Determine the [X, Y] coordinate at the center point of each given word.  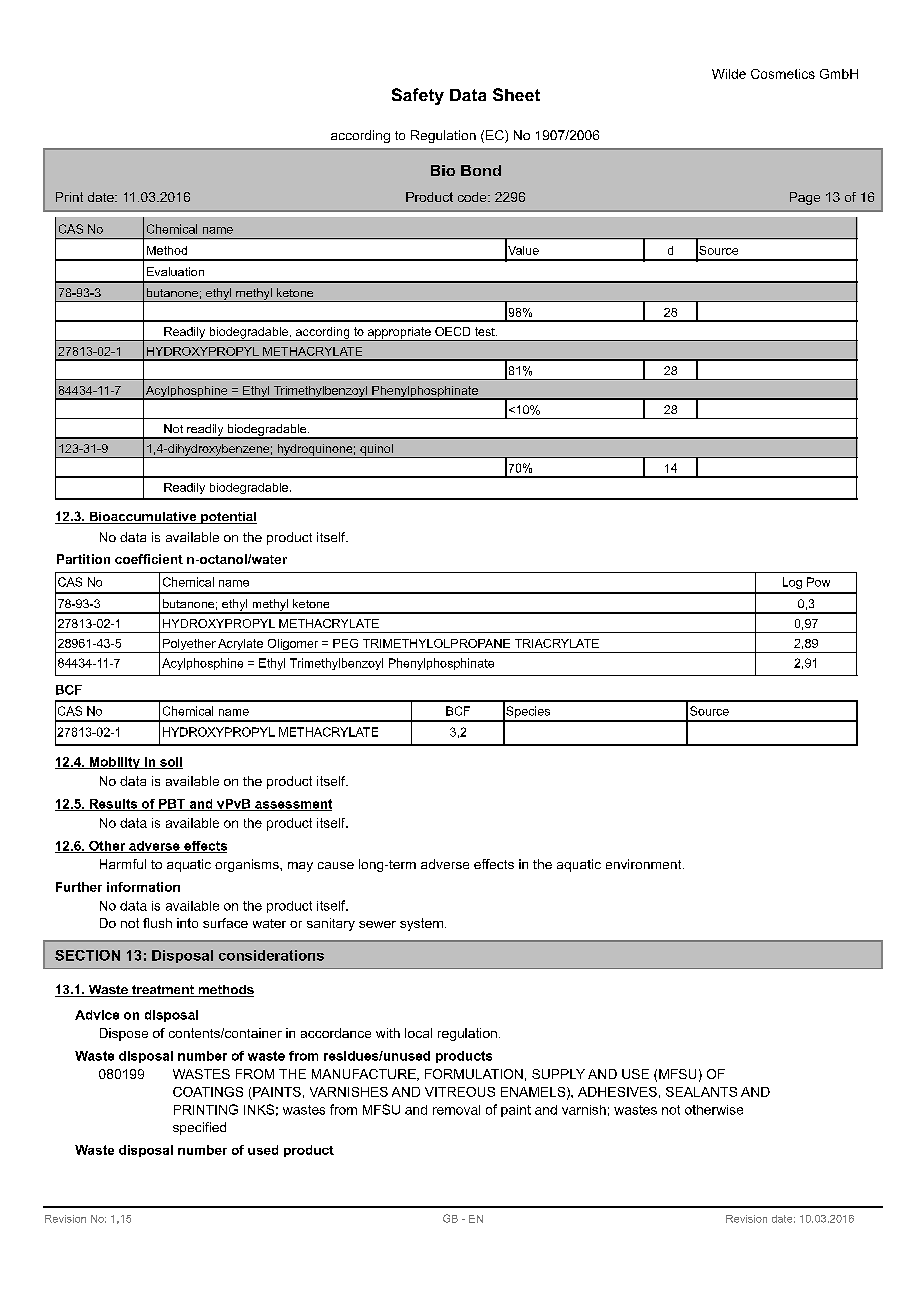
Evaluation [175, 271]
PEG [345, 643]
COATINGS [208, 1092]
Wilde [729, 74]
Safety [418, 96]
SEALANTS [701, 1092]
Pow [818, 582]
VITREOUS [460, 1092]
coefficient [149, 559]
